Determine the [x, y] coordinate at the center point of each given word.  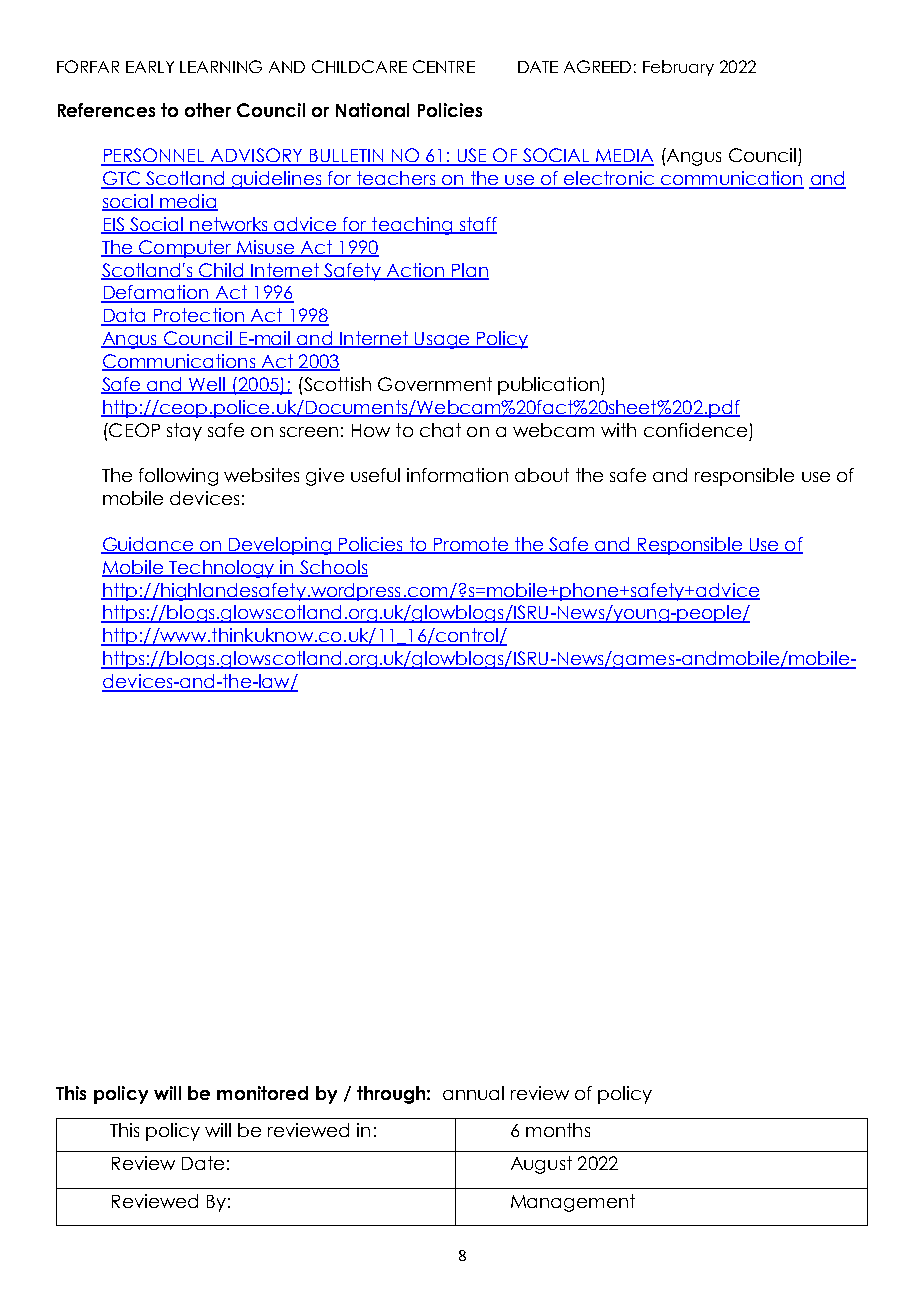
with [618, 430]
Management [573, 1203]
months [558, 1130]
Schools [333, 568]
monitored [262, 1093]
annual [473, 1093]
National [372, 110]
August [541, 1165]
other [208, 110]
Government [435, 384]
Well [207, 385]
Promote [471, 545]
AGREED [597, 66]
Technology [222, 569]
